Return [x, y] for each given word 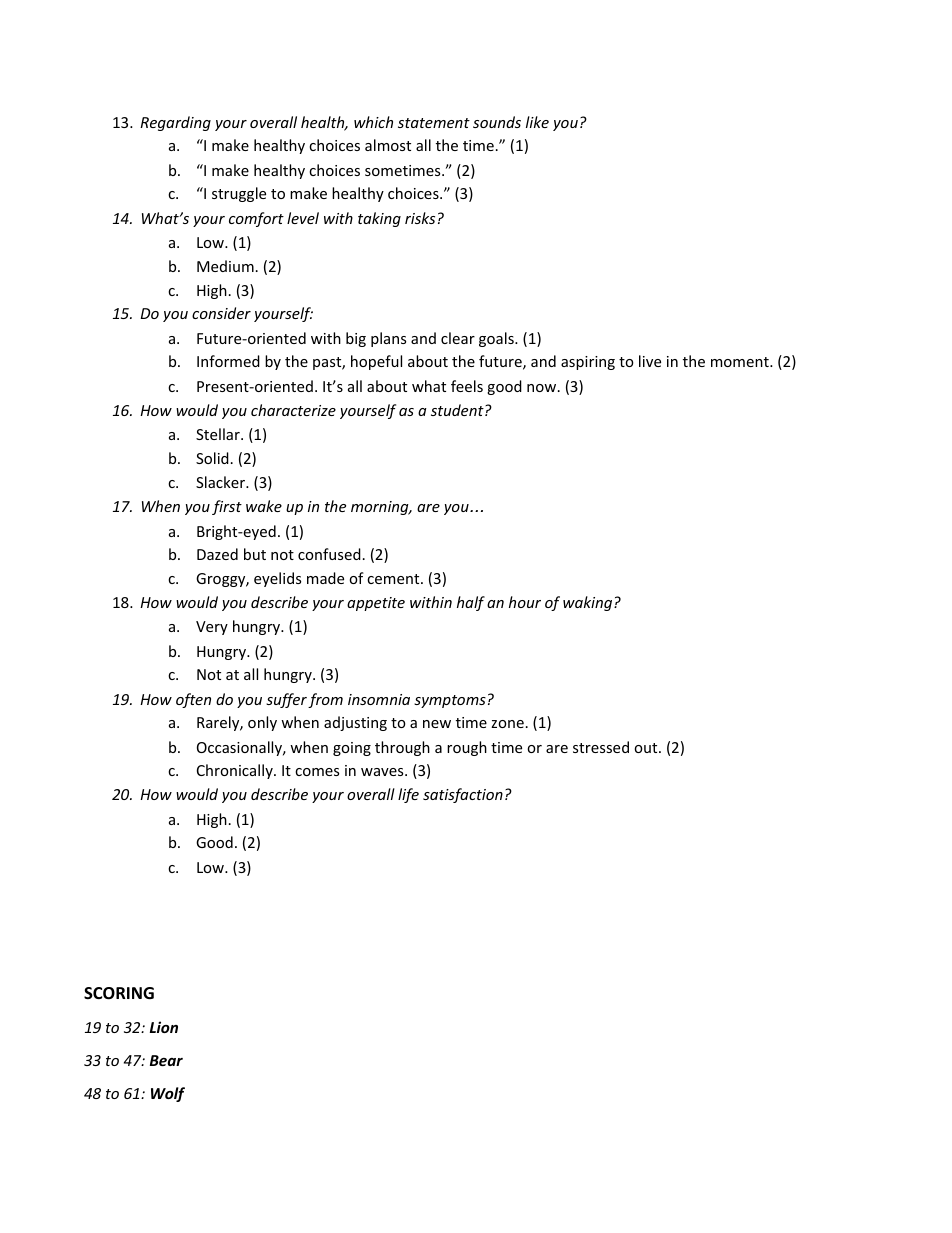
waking [589, 603]
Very [212, 628]
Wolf [168, 1094]
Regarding [175, 123]
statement [434, 123]
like [537, 122]
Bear [166, 1060]
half [471, 603]
